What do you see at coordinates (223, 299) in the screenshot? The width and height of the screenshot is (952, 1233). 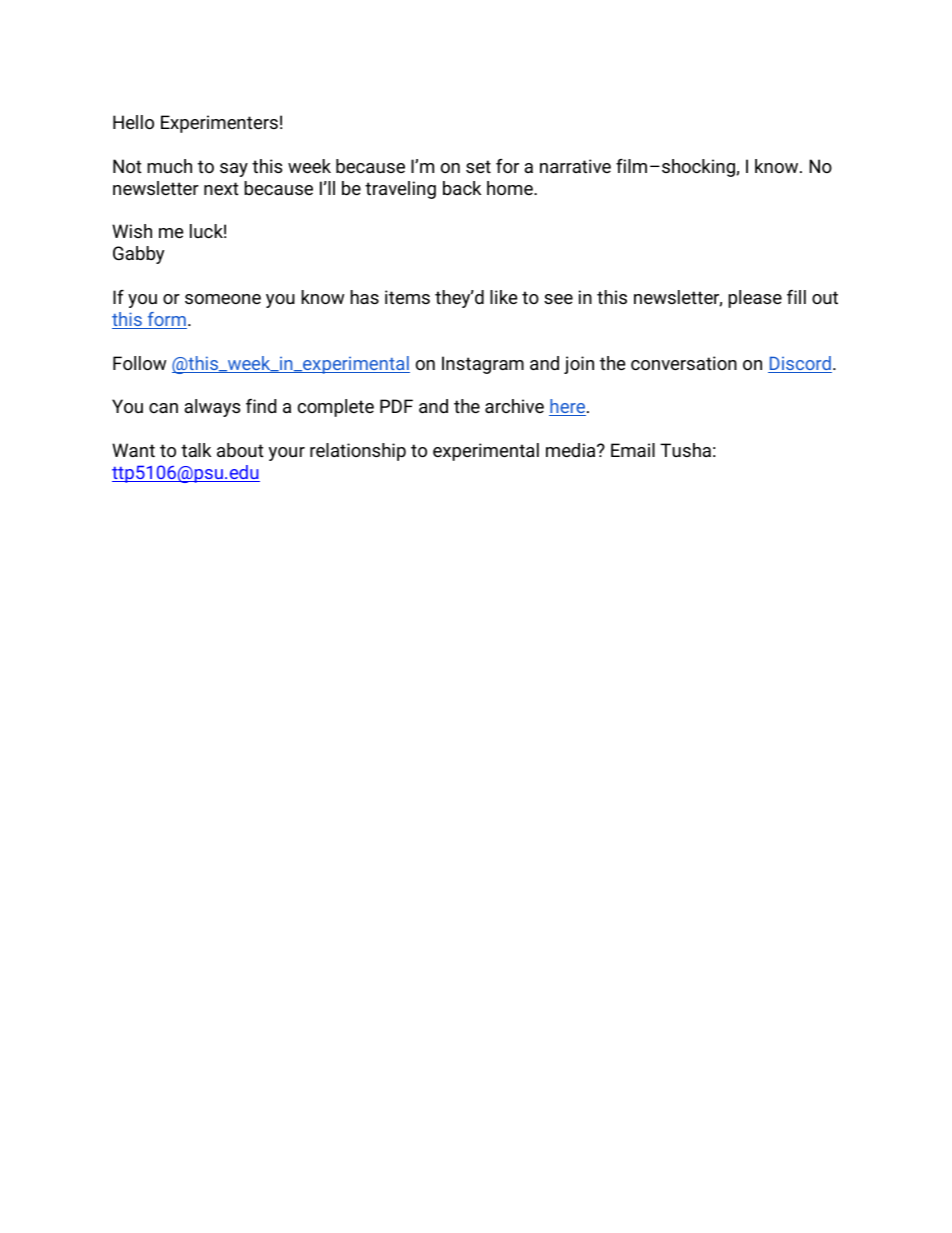 I see `someone` at bounding box center [223, 299].
